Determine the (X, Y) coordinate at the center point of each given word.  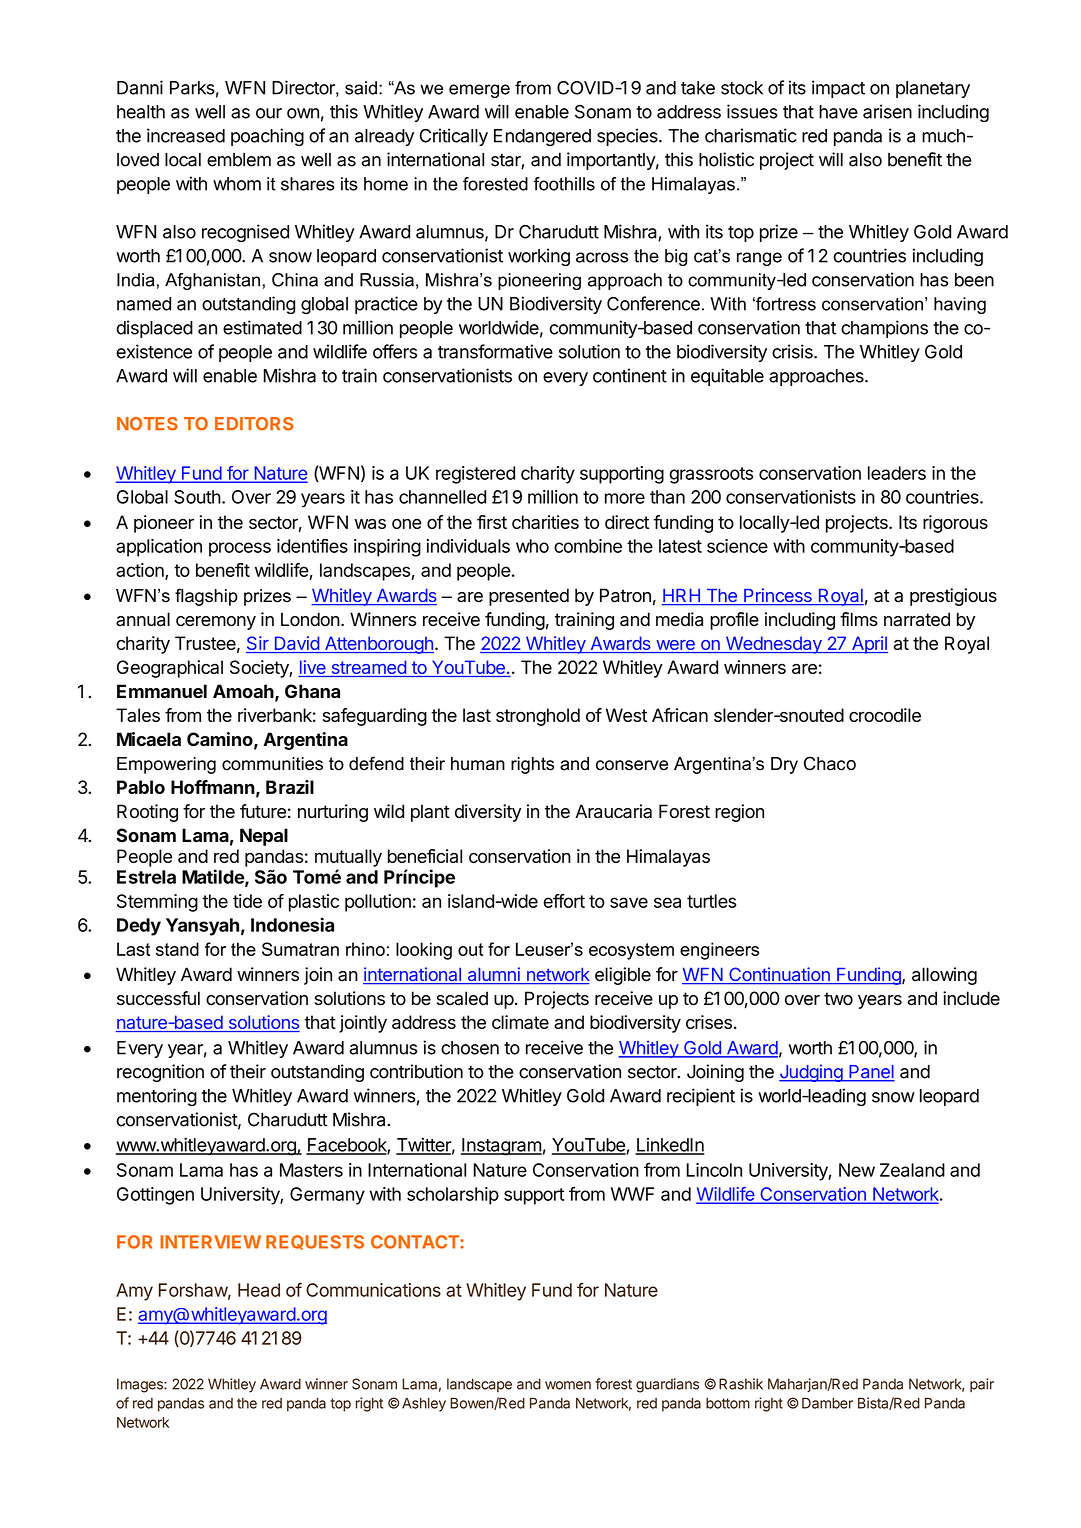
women (568, 1385)
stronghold (538, 717)
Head (259, 1290)
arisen (887, 111)
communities (272, 764)
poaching (267, 137)
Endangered (542, 137)
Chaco (830, 763)
